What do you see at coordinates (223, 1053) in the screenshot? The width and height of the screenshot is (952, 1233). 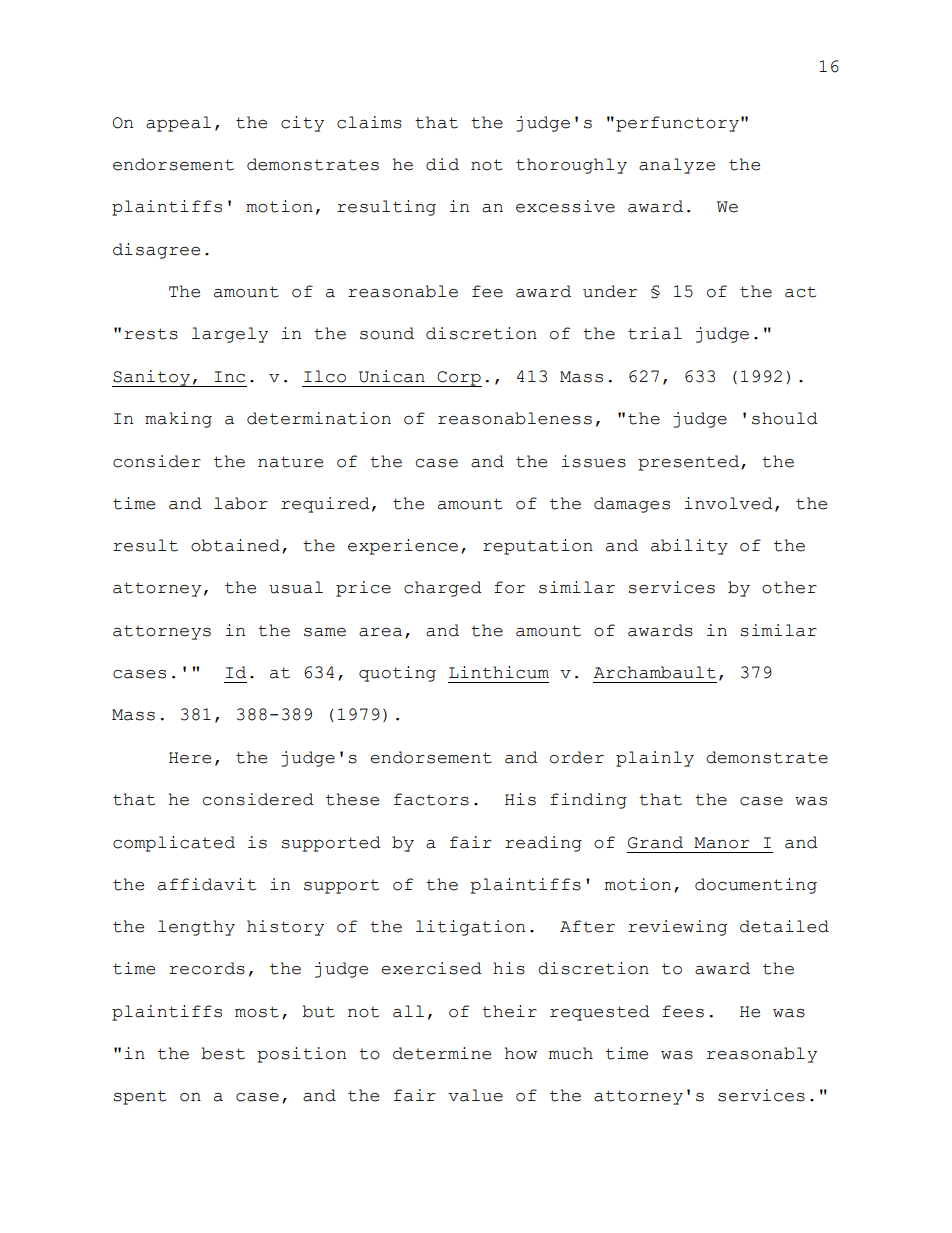 I see `best` at bounding box center [223, 1053].
